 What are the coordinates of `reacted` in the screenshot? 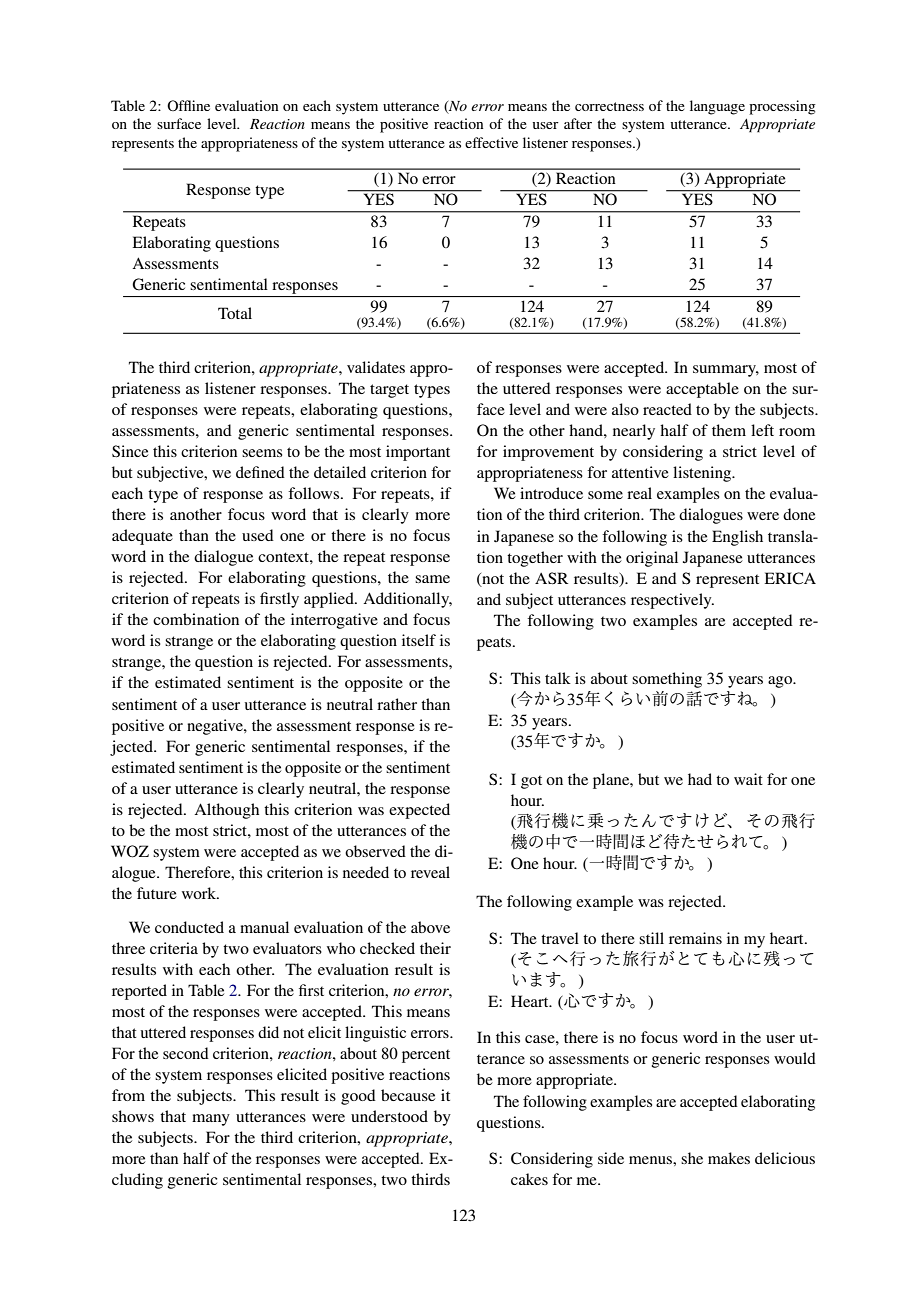 It's located at (667, 409).
